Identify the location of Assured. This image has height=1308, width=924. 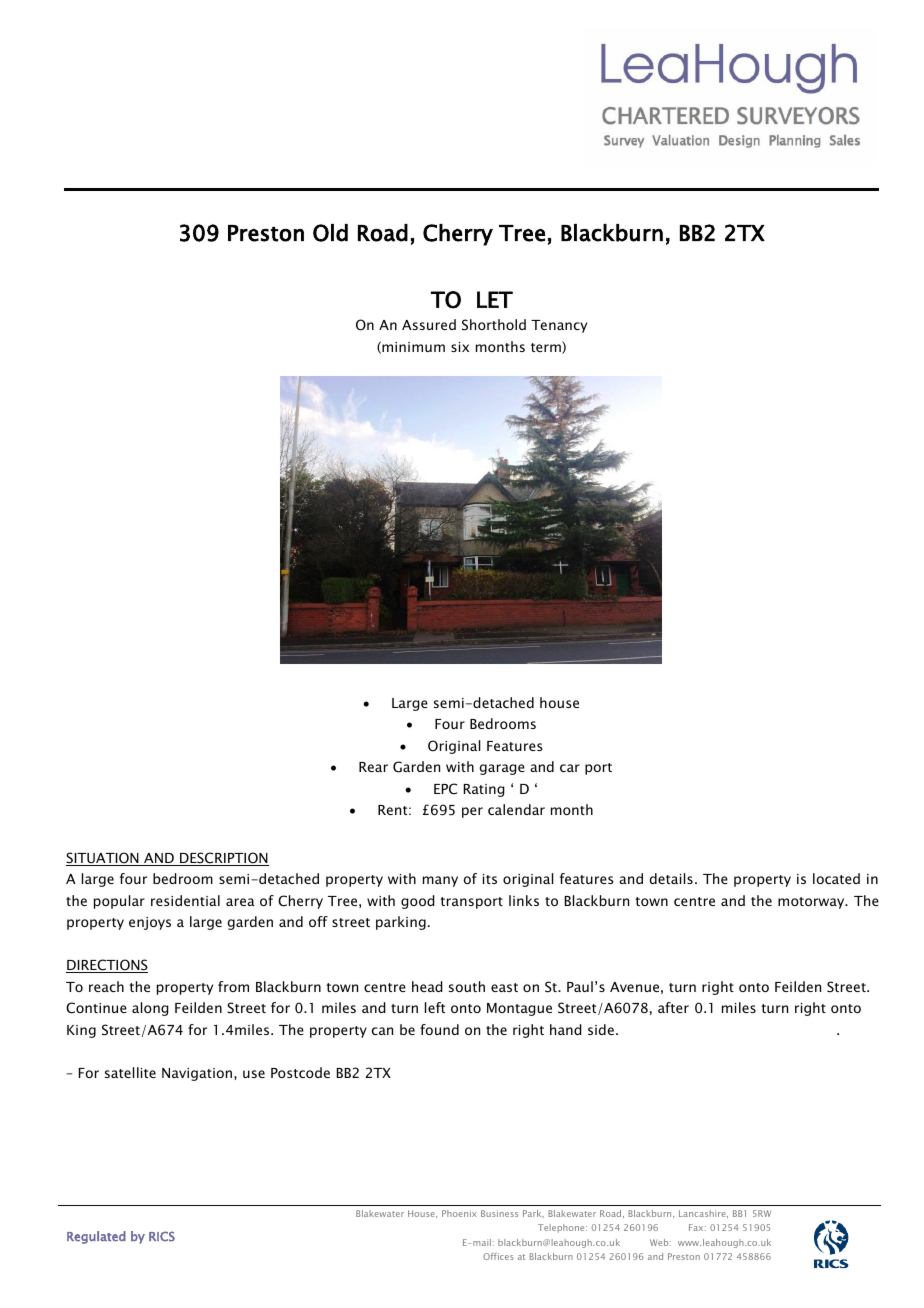
(429, 324).
